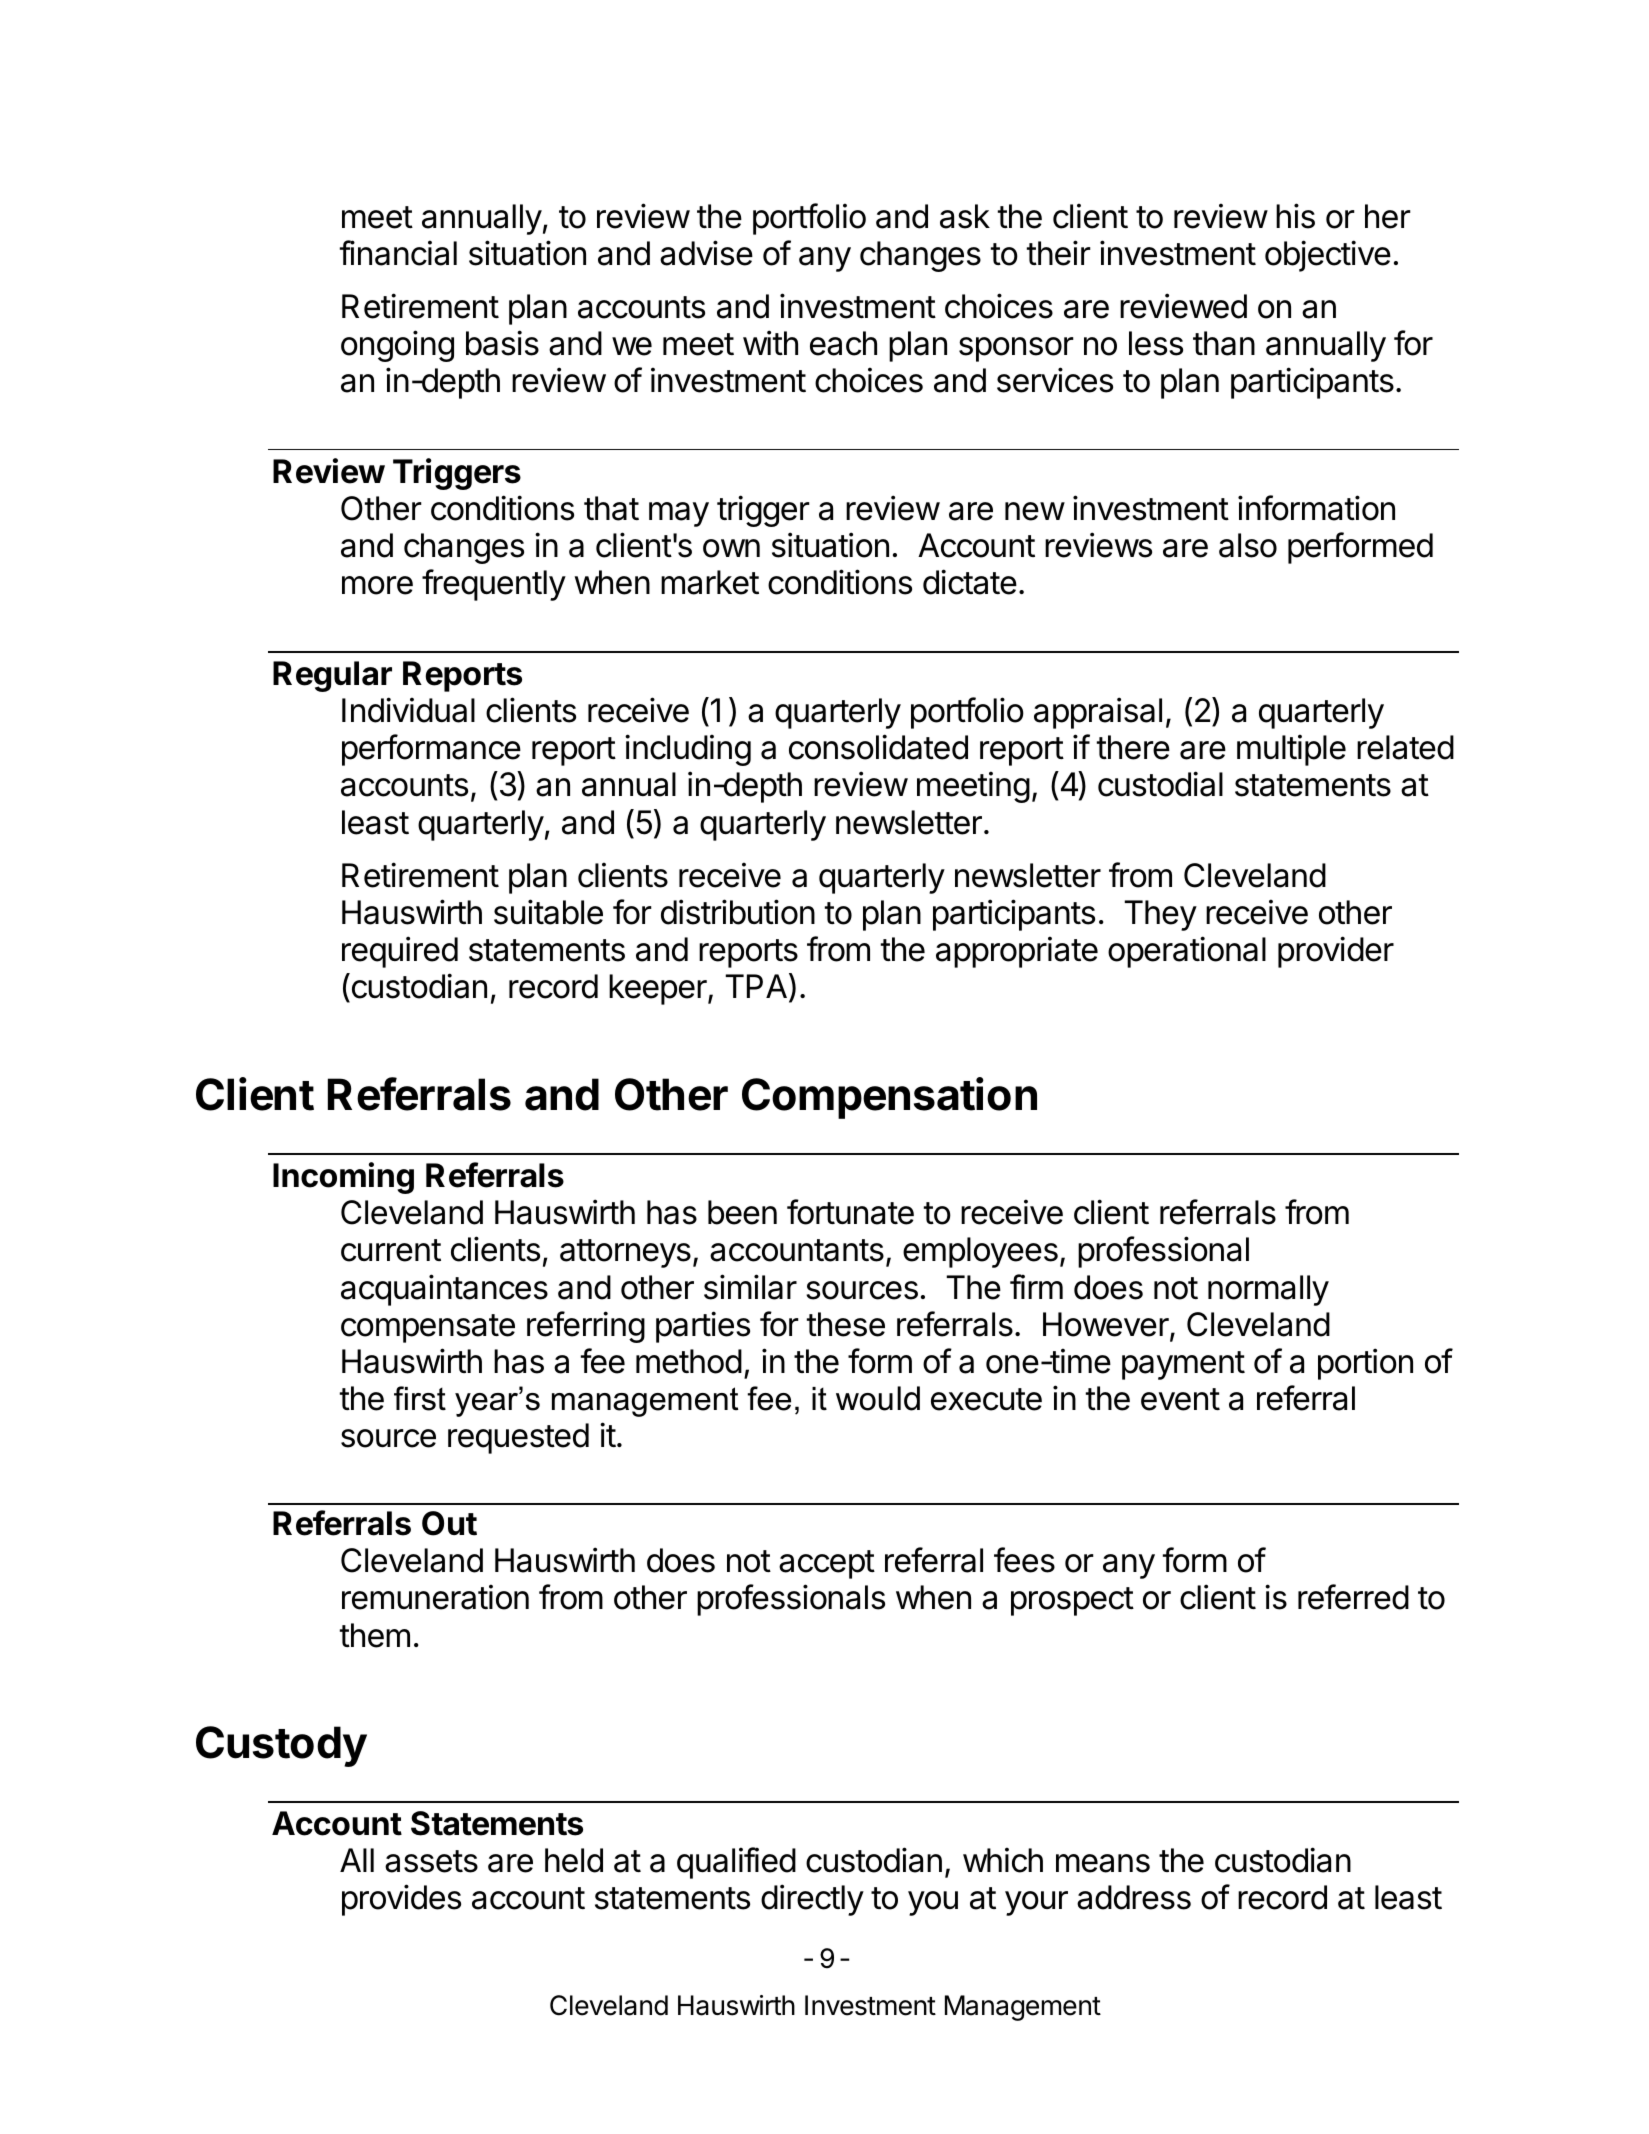  What do you see at coordinates (889, 1098) in the page?
I see `Compensation` at bounding box center [889, 1098].
